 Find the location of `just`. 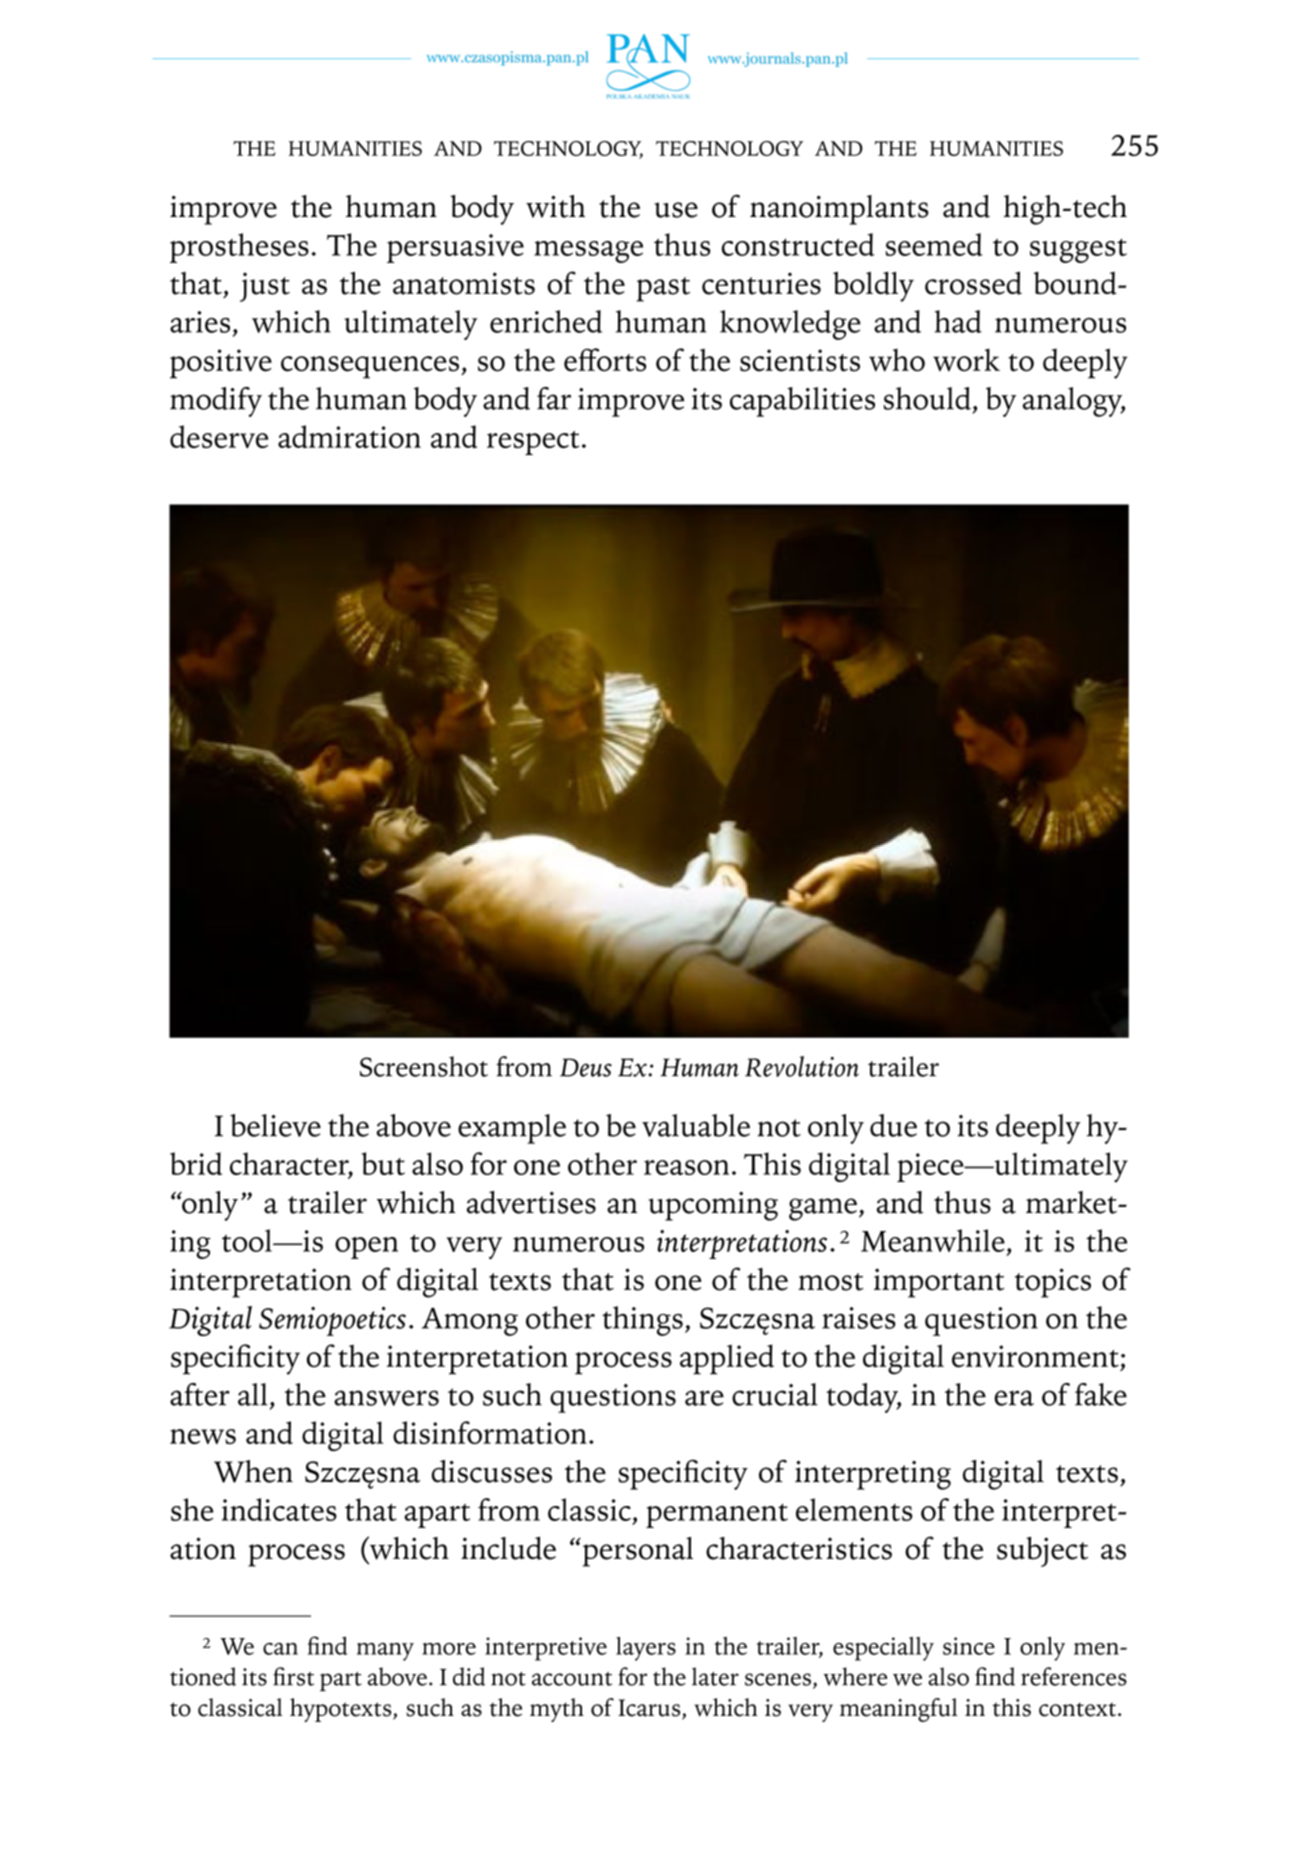

just is located at coordinates (265, 287).
